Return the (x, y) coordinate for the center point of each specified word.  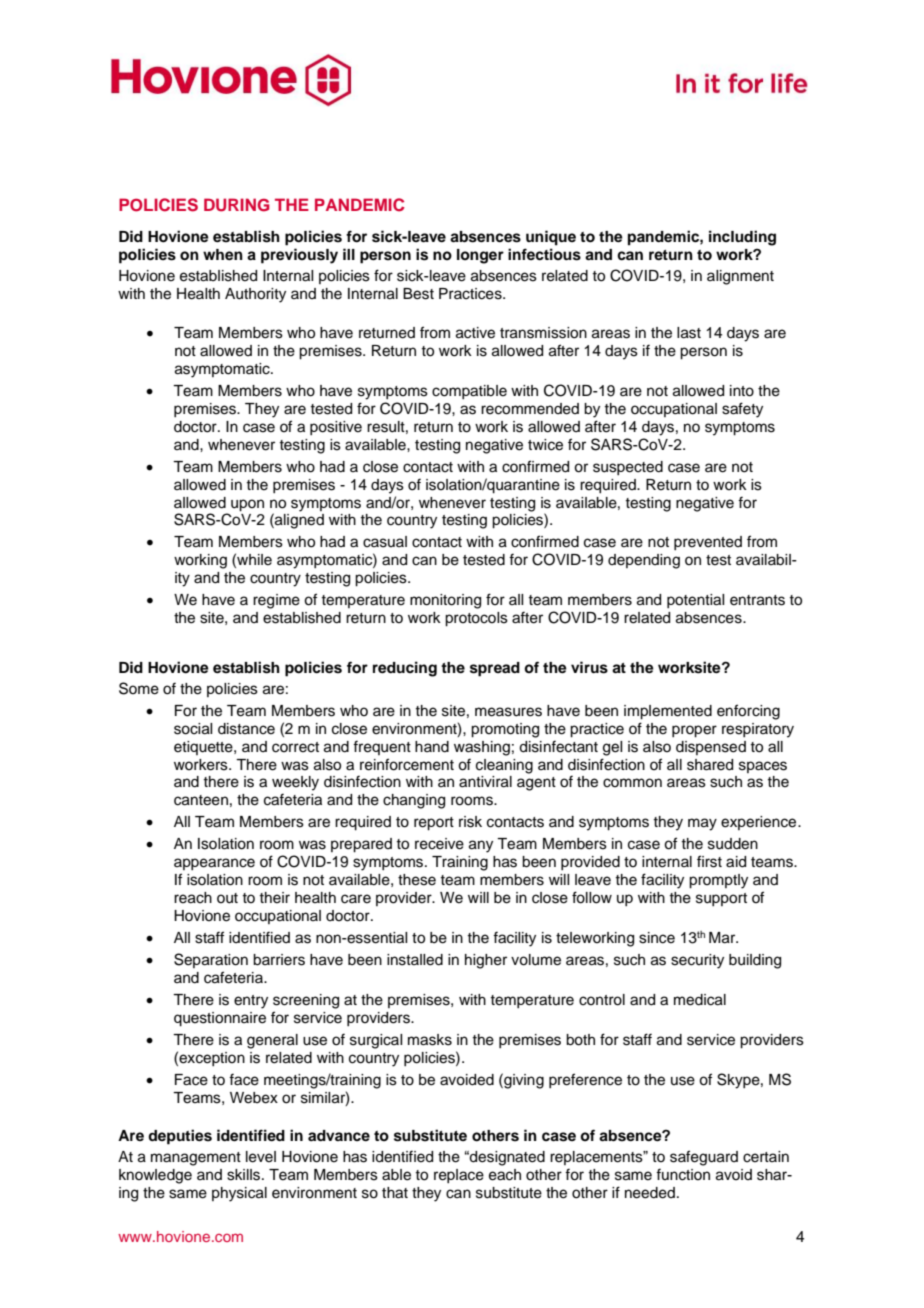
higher (486, 961)
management (196, 1159)
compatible (469, 392)
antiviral (485, 782)
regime (276, 601)
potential (695, 601)
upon (247, 505)
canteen (201, 800)
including (742, 238)
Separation (211, 960)
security (697, 961)
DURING (237, 205)
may (702, 824)
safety (742, 410)
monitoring (445, 601)
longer (480, 256)
